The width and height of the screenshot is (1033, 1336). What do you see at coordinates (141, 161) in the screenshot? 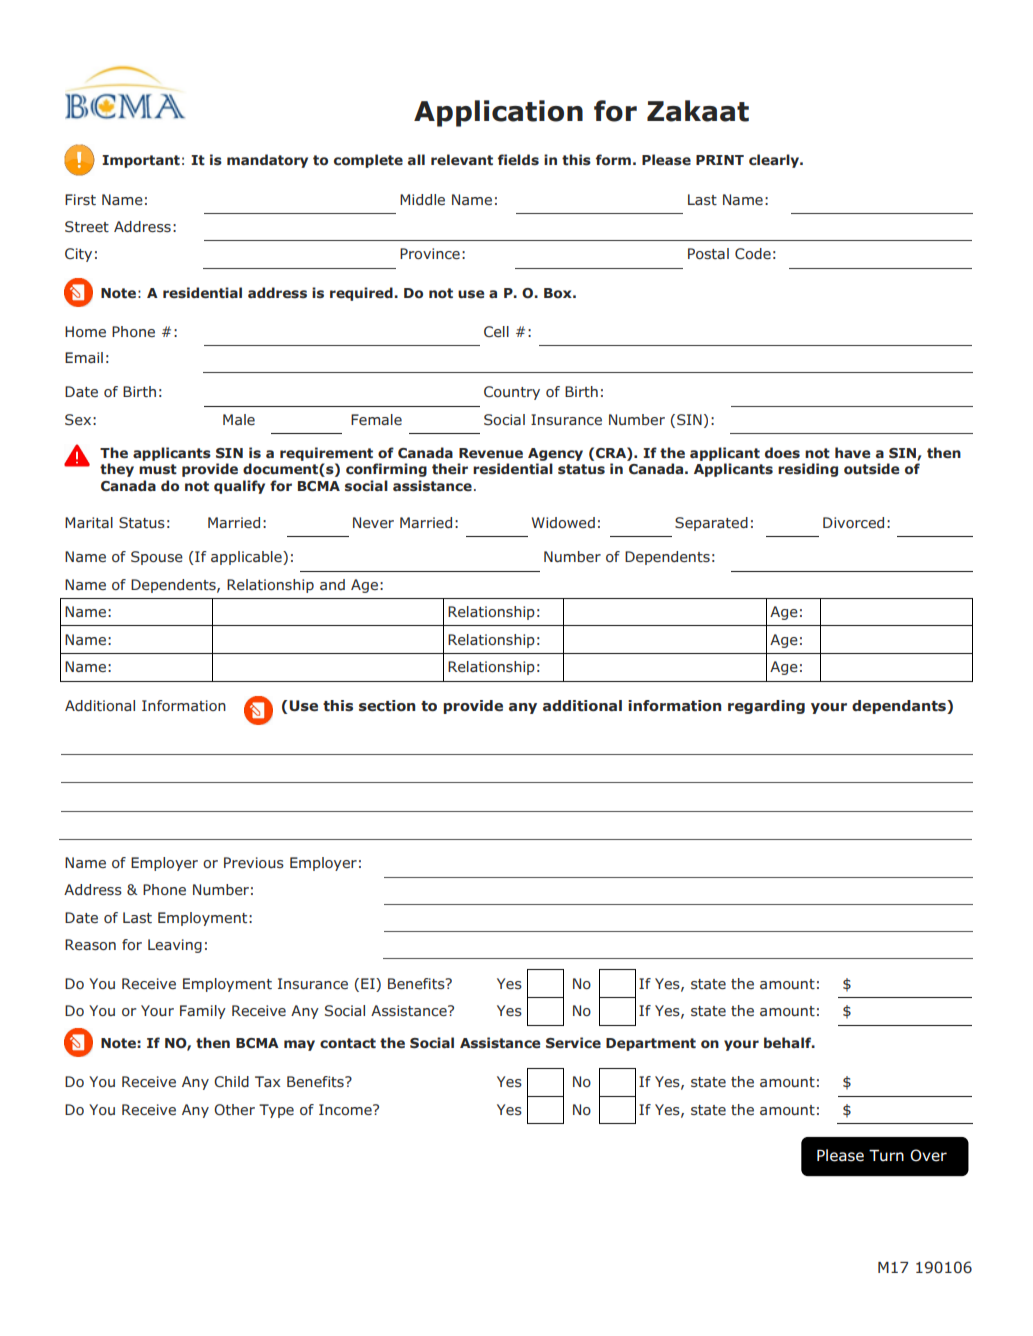
I see `Important` at bounding box center [141, 161].
